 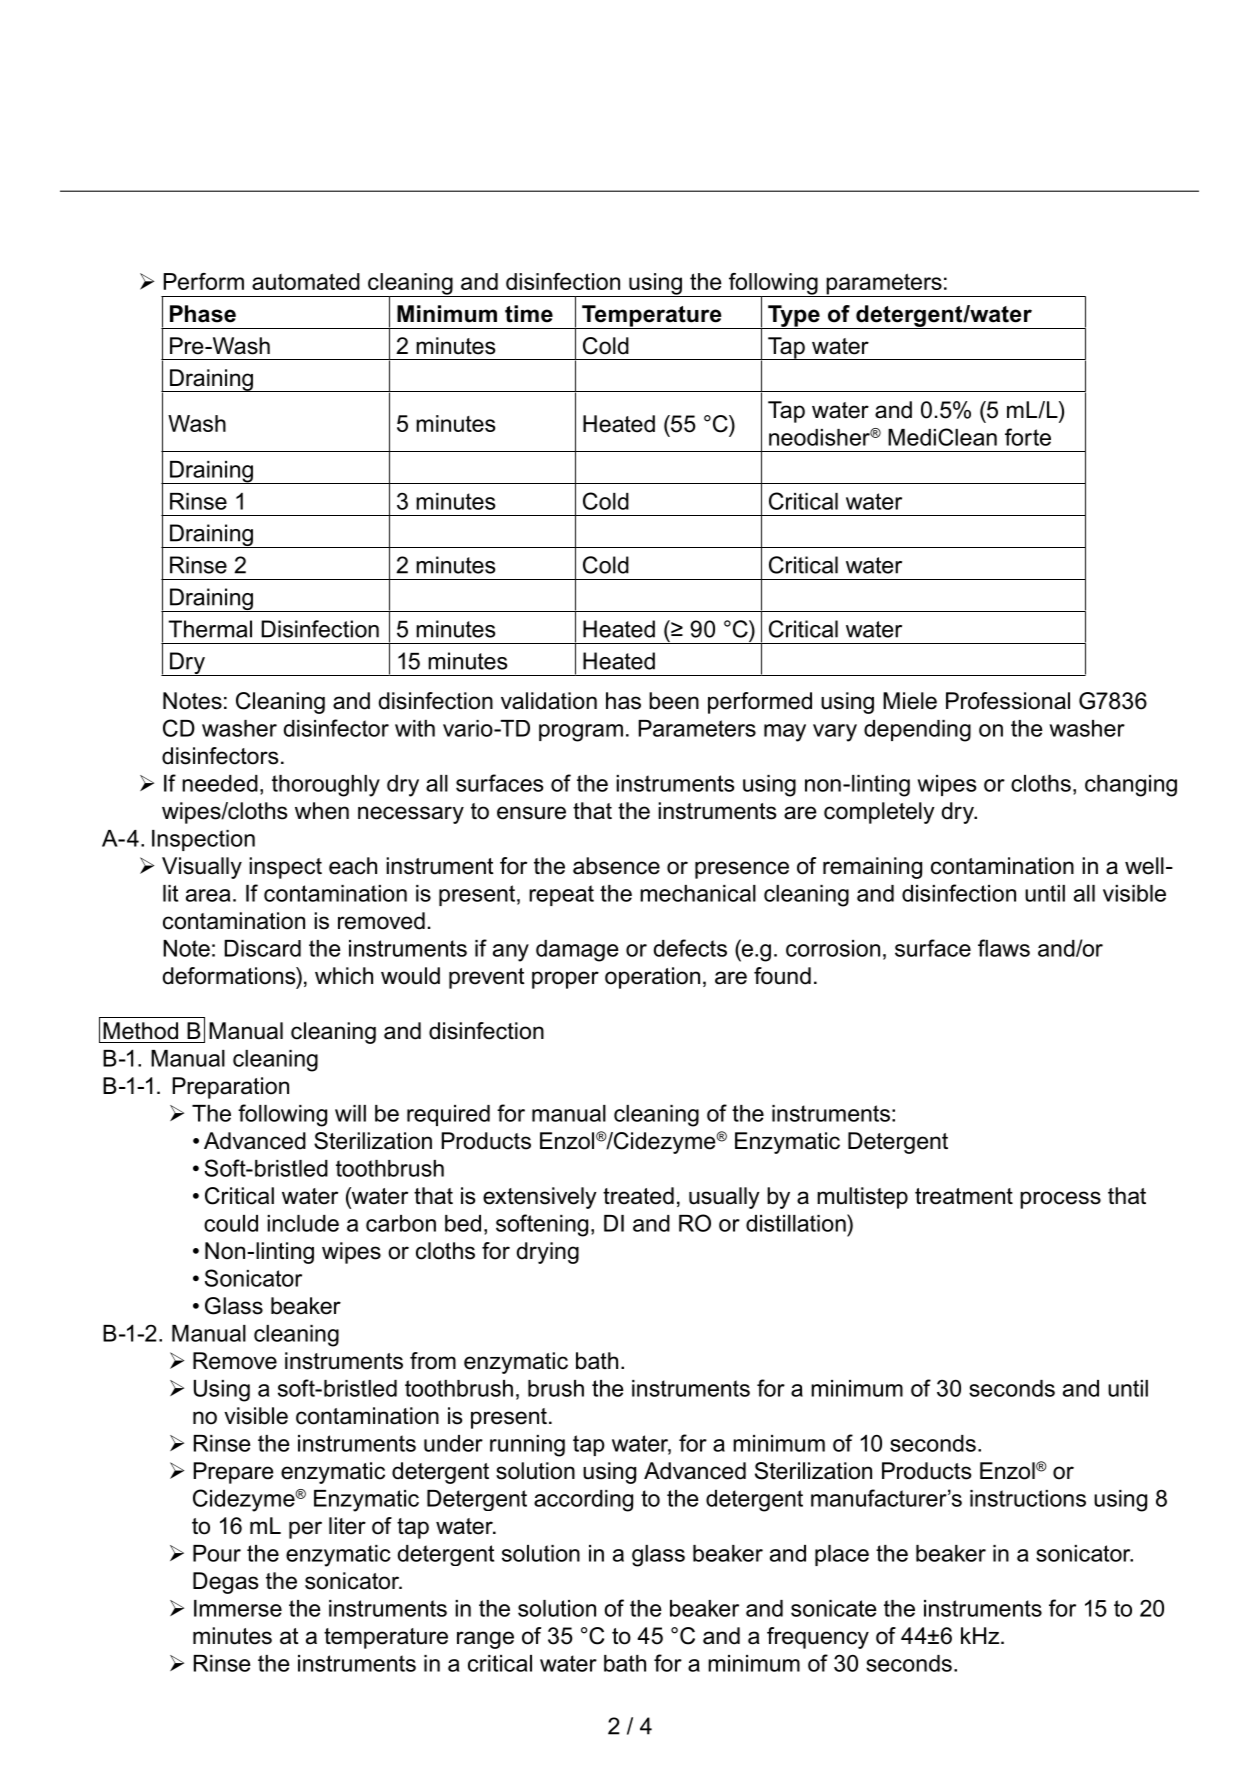 What do you see at coordinates (230, 1088) in the screenshot?
I see `Preparation` at bounding box center [230, 1088].
